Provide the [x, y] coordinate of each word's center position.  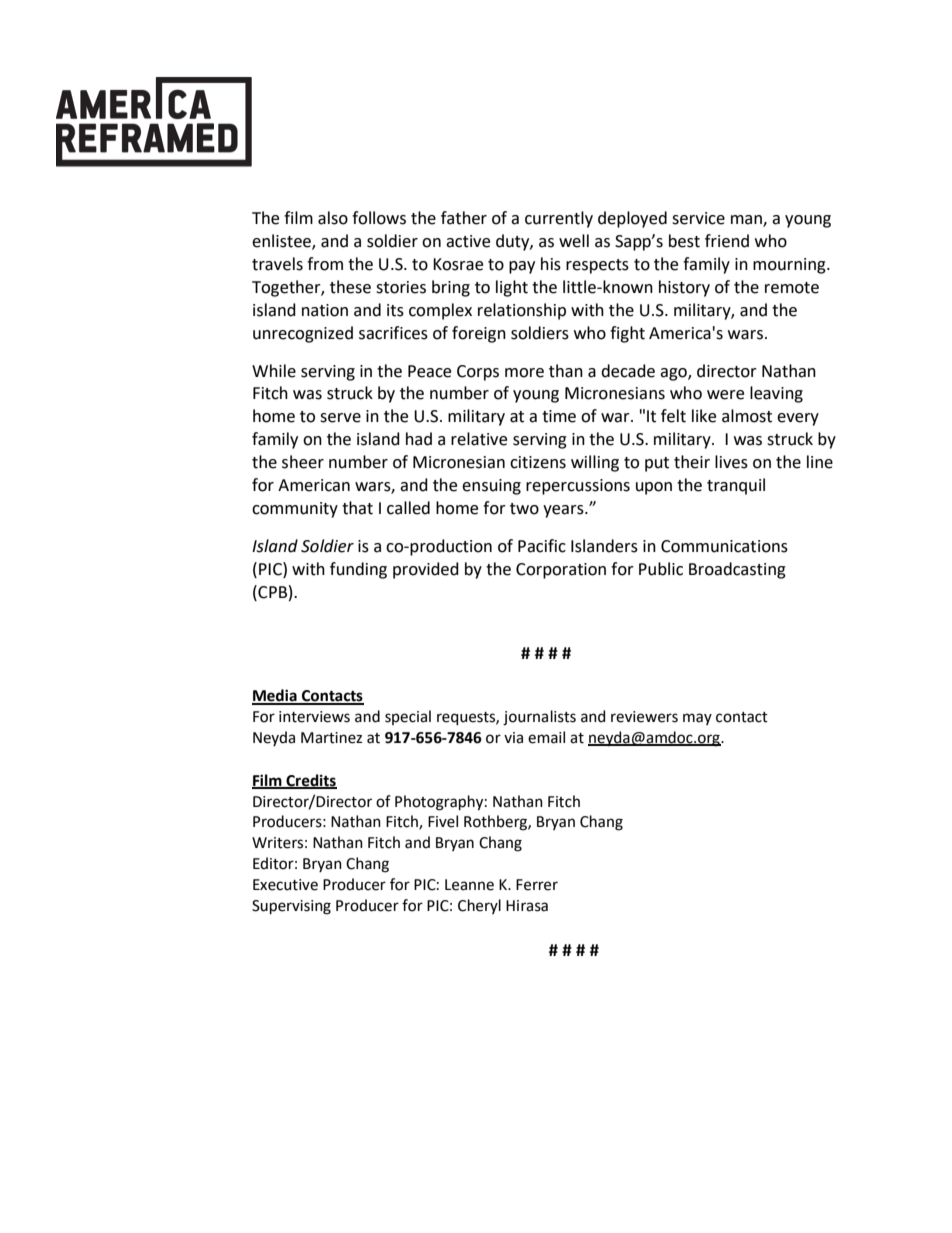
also [333, 218]
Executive [285, 885]
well [574, 241]
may [697, 719]
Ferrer [537, 885]
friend [727, 241]
